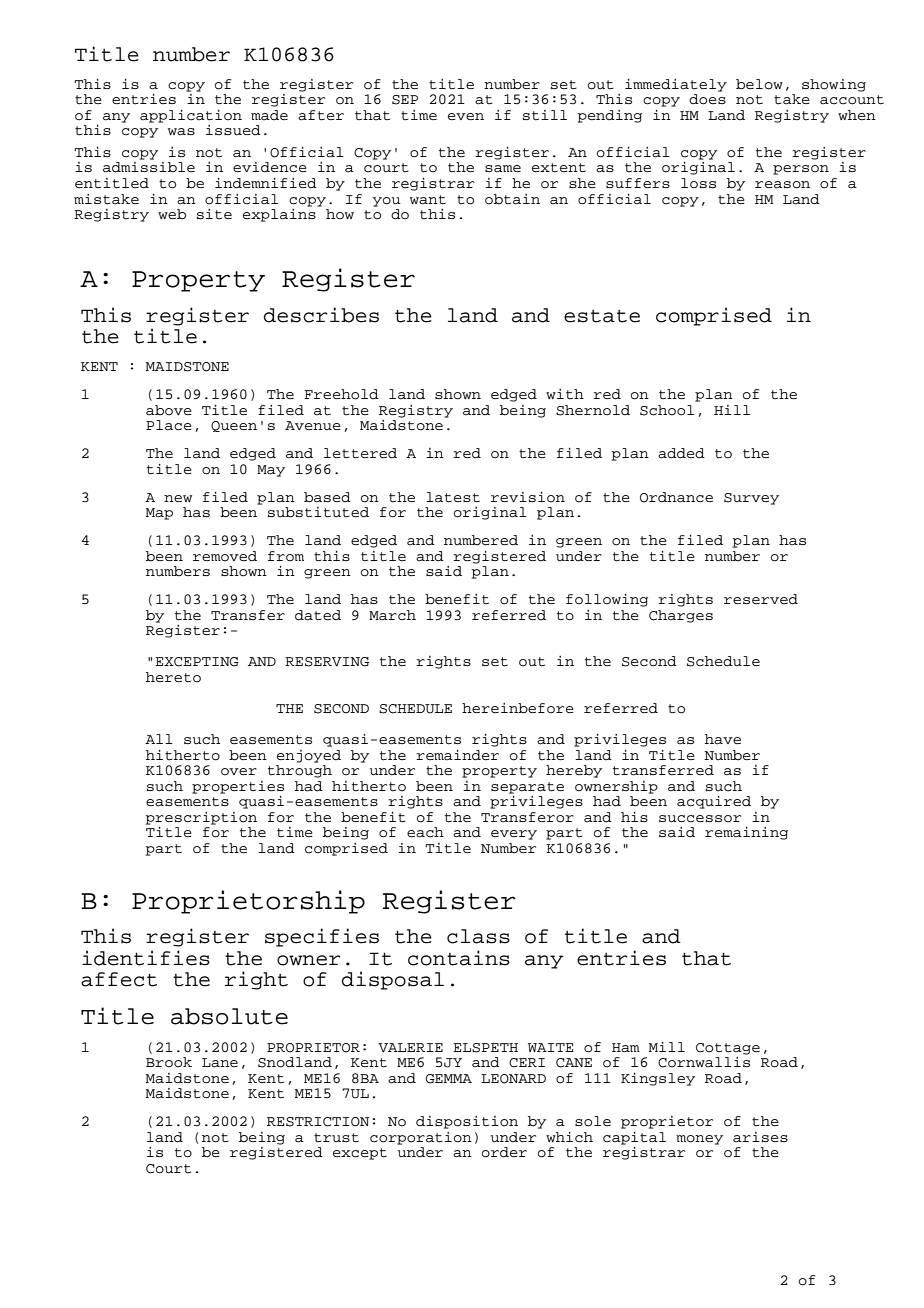 The image size is (924, 1308). Describe the element at coordinates (225, 556) in the screenshot. I see `removed` at that location.
